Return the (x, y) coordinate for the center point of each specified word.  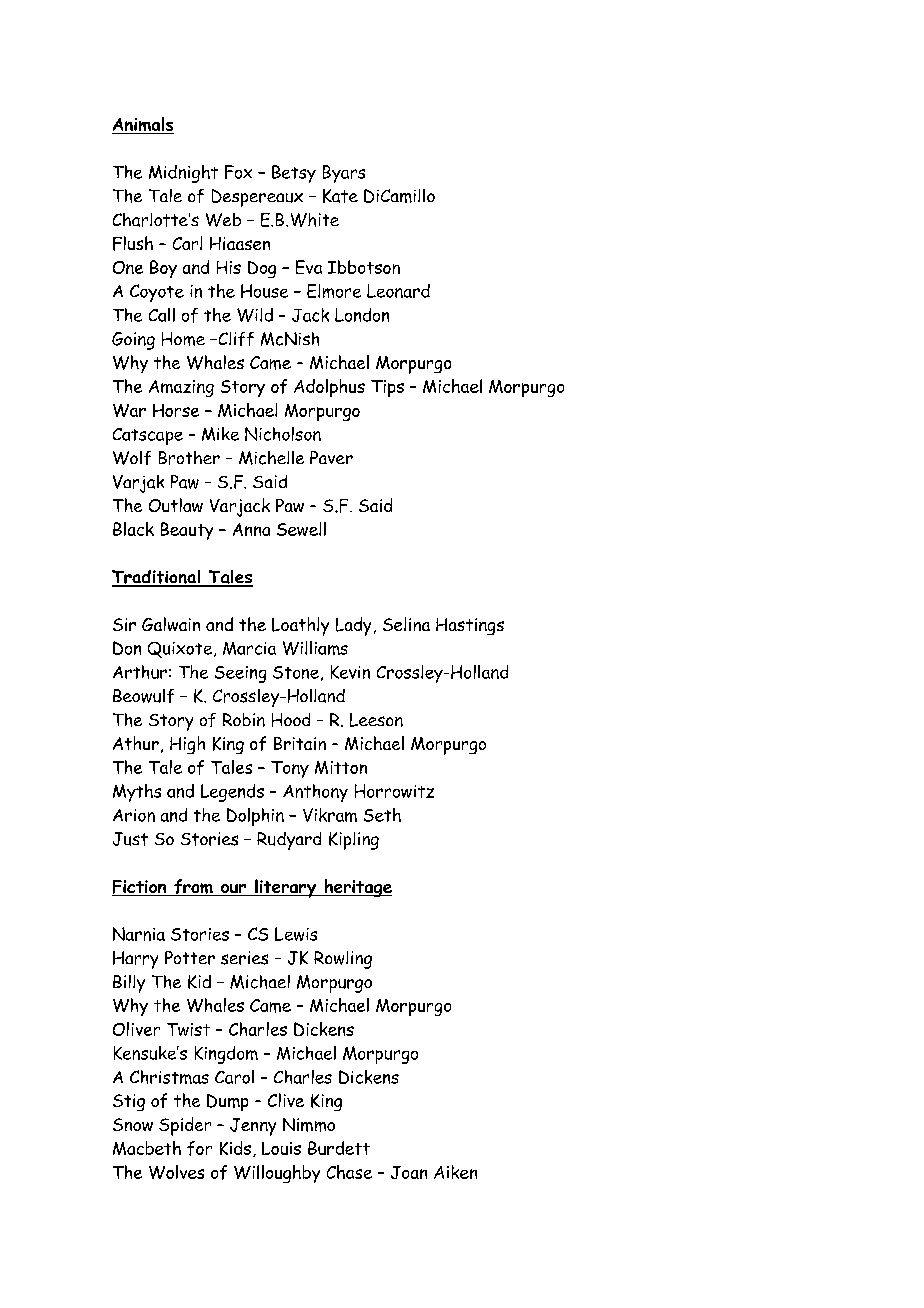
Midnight (183, 174)
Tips (387, 388)
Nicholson (283, 434)
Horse (176, 410)
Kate (340, 196)
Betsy (294, 174)
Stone (296, 672)
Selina (406, 624)
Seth (382, 815)
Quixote (180, 650)
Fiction (140, 888)
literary (286, 888)
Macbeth (147, 1148)
